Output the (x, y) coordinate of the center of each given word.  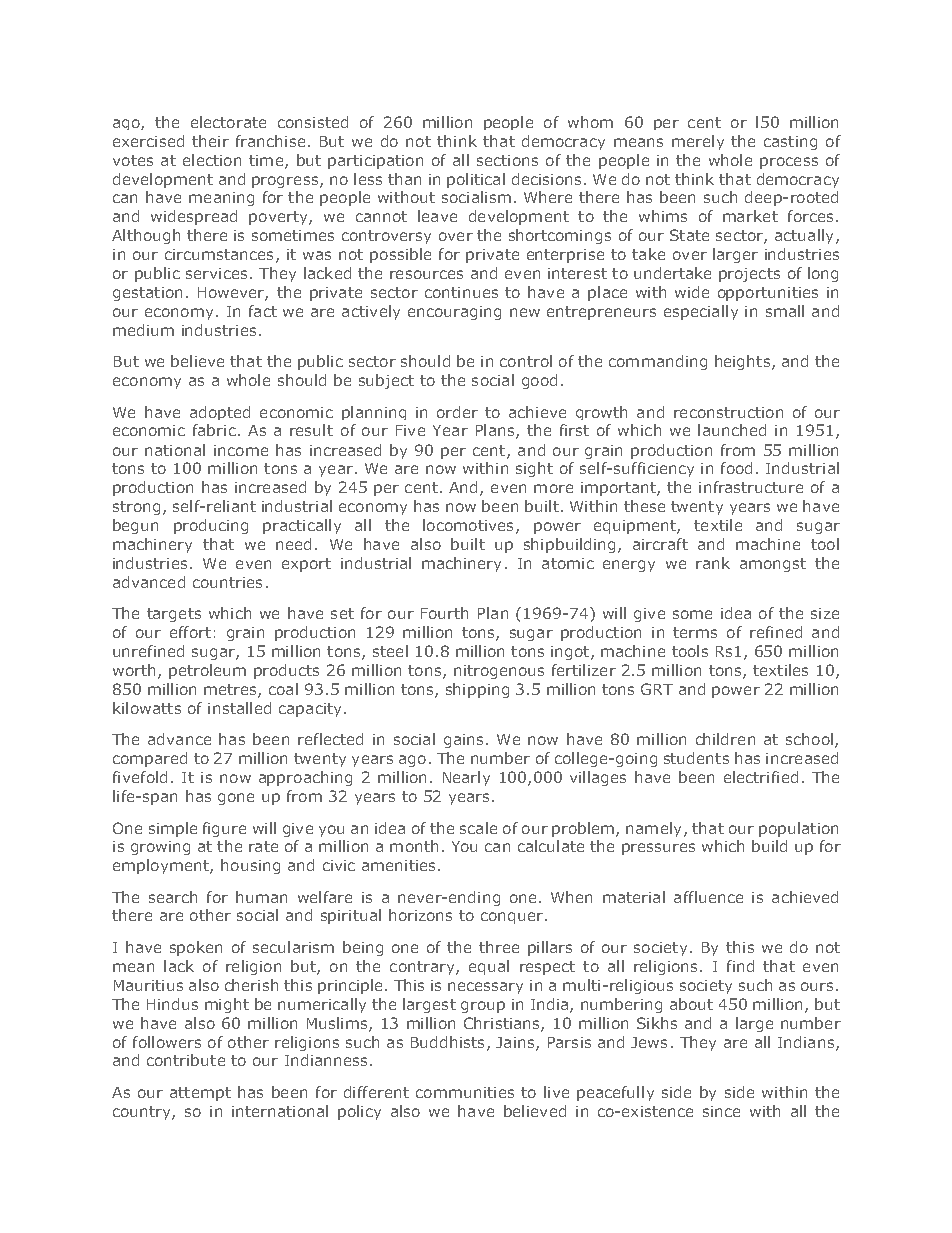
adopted (220, 413)
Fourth (444, 613)
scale (478, 828)
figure (224, 829)
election (212, 160)
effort (190, 632)
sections (507, 160)
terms (695, 632)
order (457, 412)
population (798, 829)
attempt (200, 1094)
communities (465, 1092)
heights (744, 362)
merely (698, 142)
